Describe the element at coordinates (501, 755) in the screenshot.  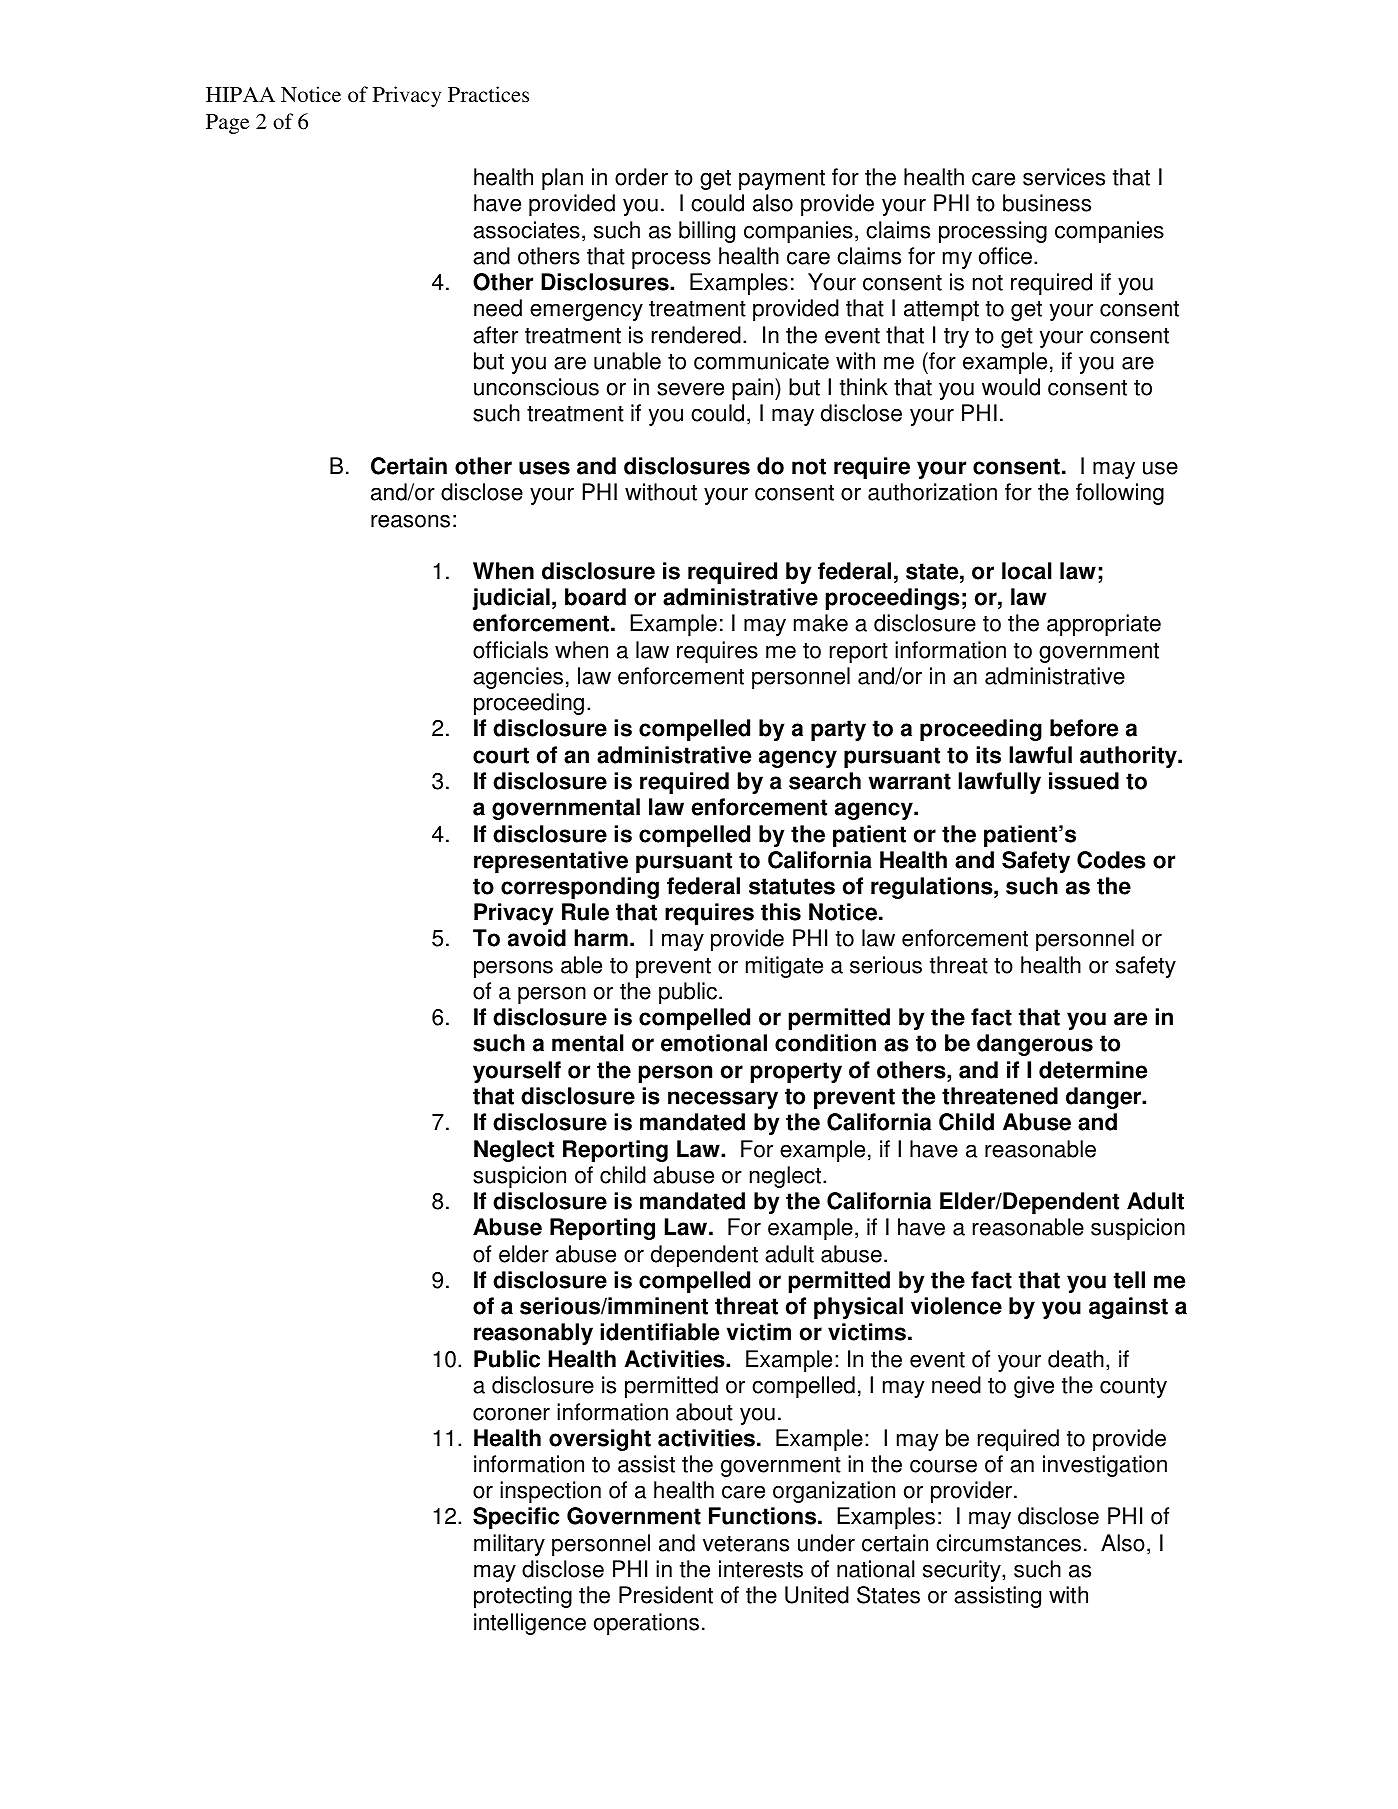
I see `court` at that location.
